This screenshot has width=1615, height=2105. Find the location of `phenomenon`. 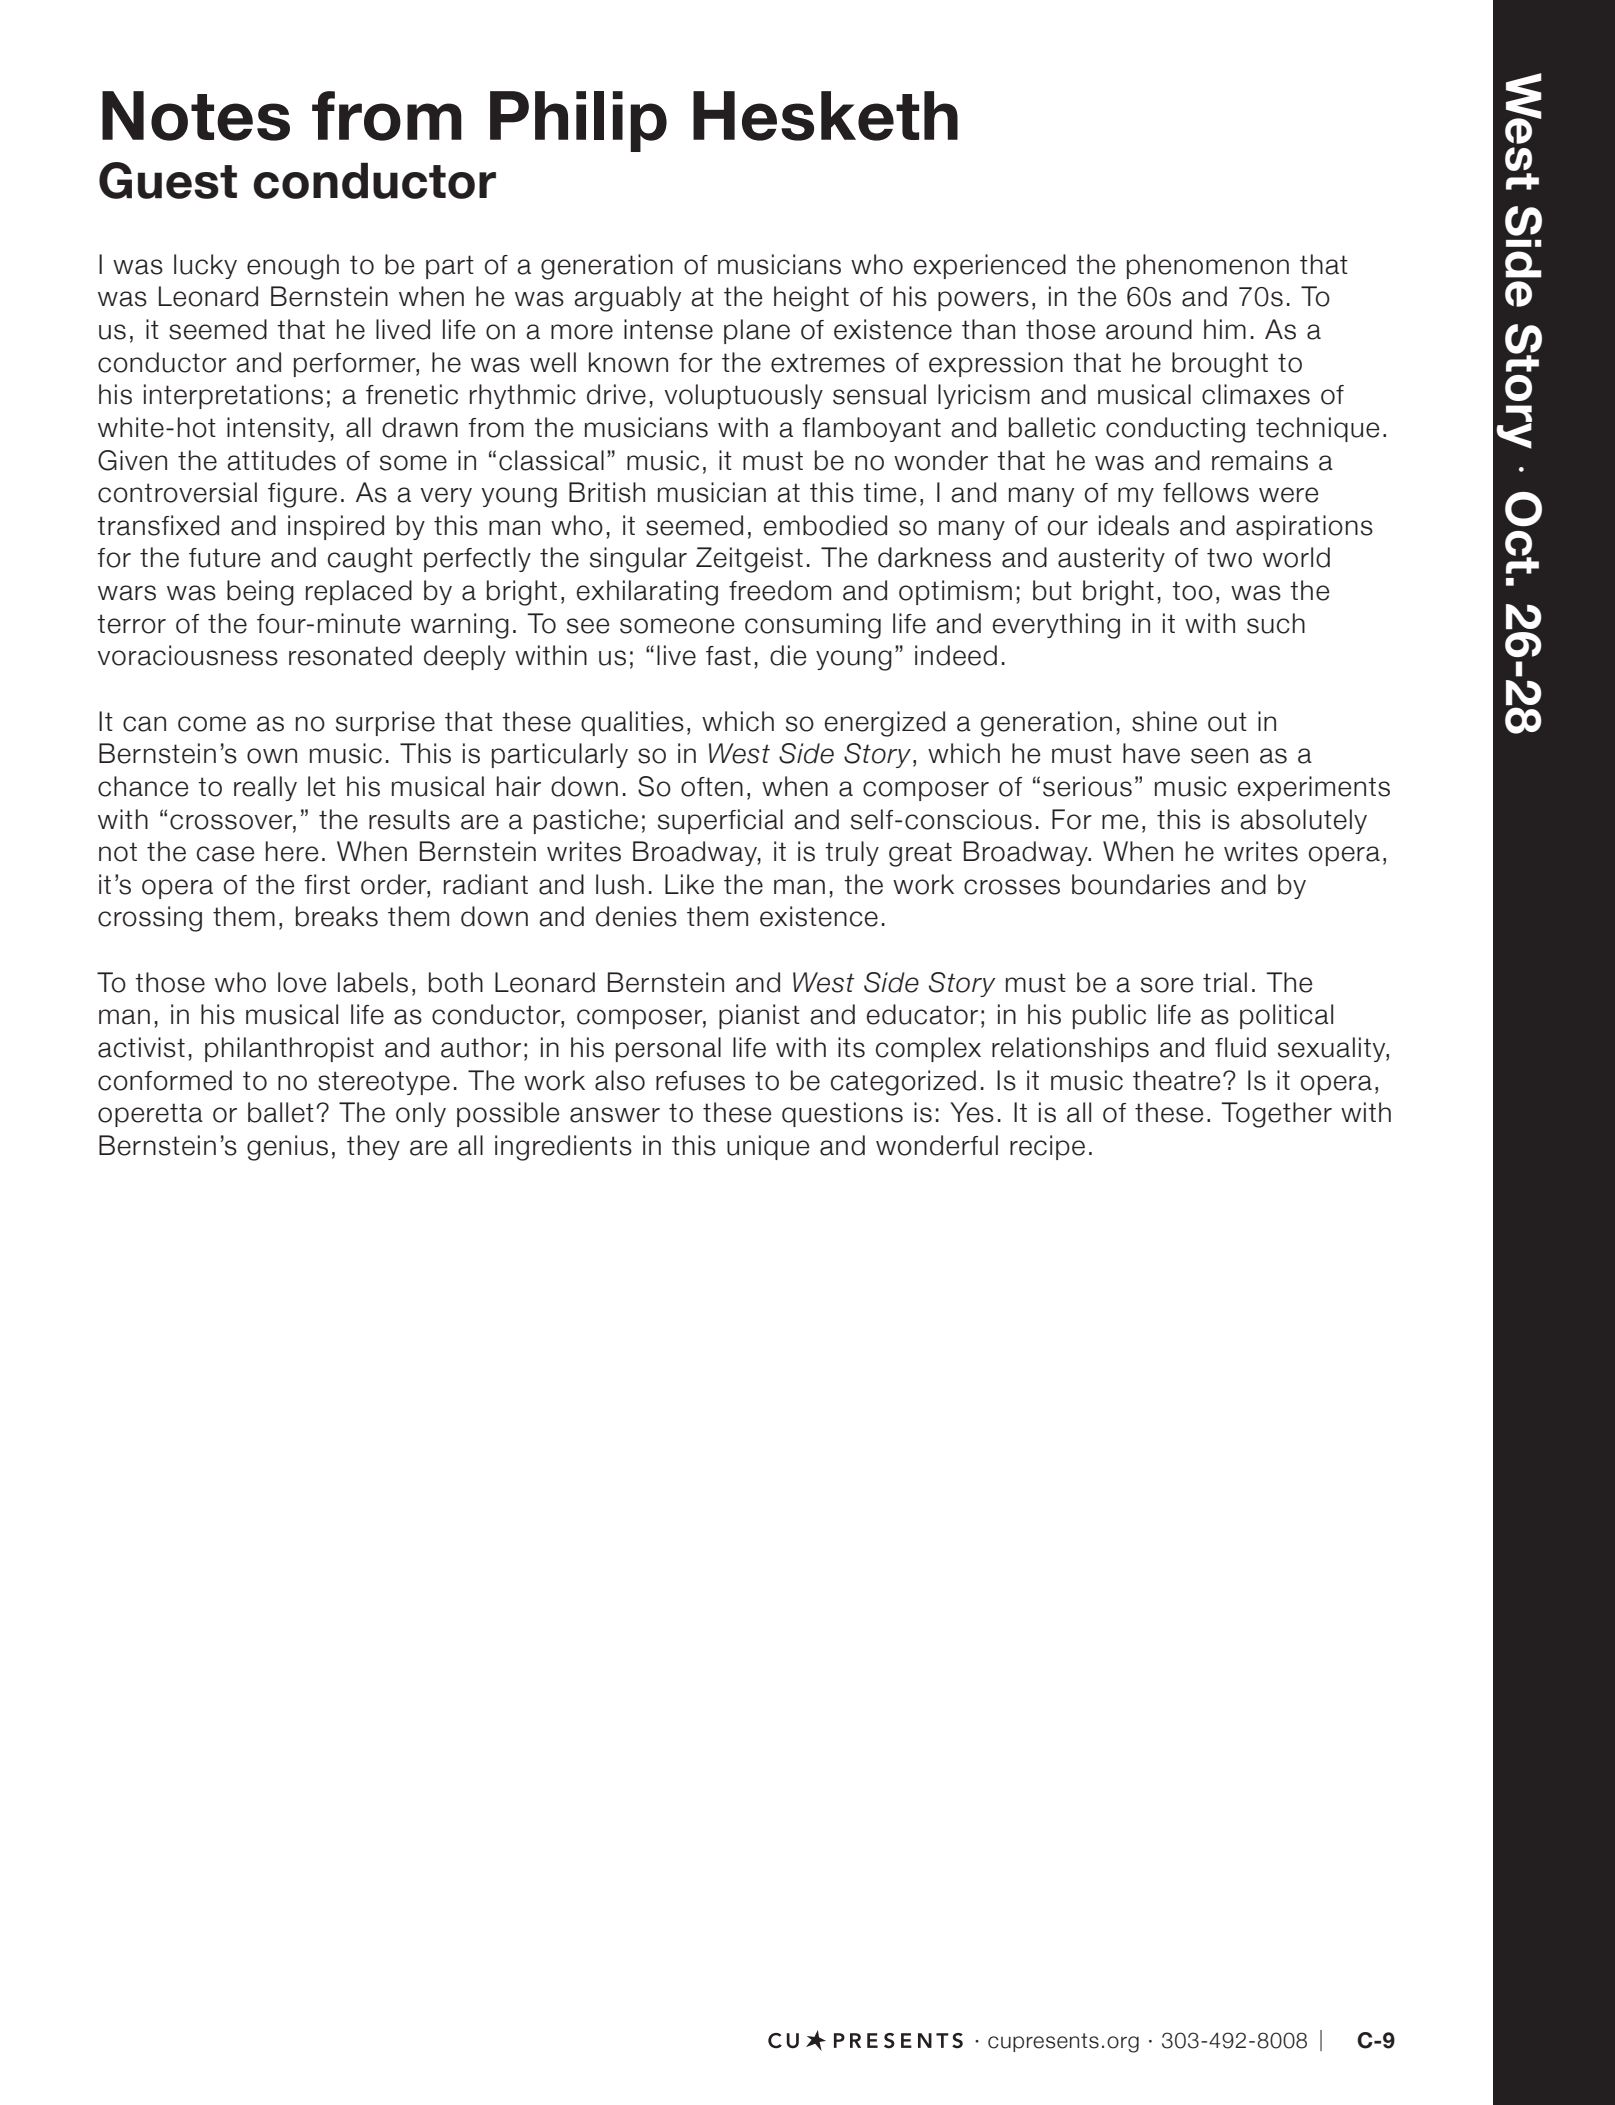

phenomenon is located at coordinates (1208, 266).
